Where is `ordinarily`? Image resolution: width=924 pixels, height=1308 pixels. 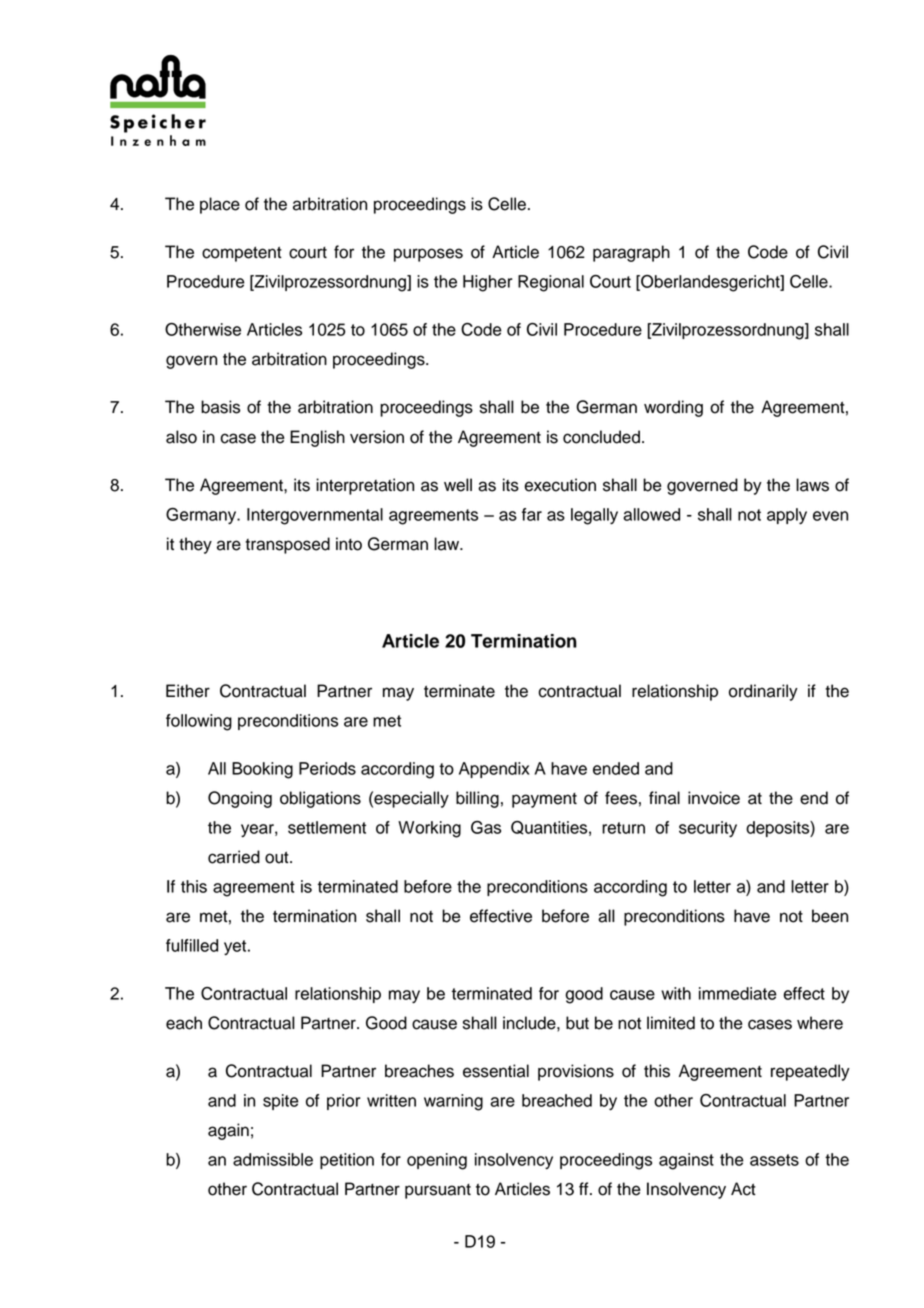 ordinarily is located at coordinates (763, 692).
